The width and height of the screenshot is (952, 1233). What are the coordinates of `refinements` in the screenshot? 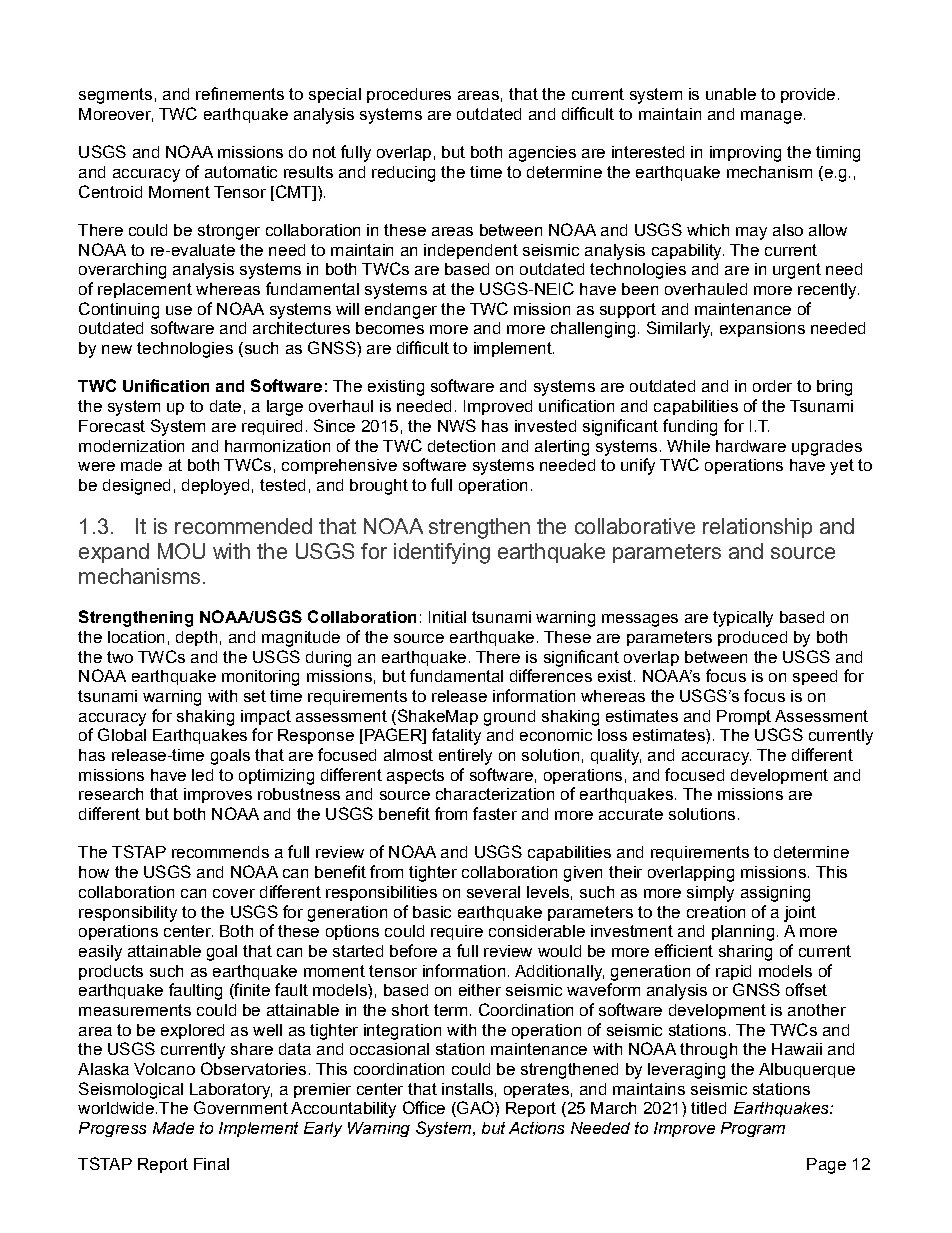 It's located at (240, 93).
